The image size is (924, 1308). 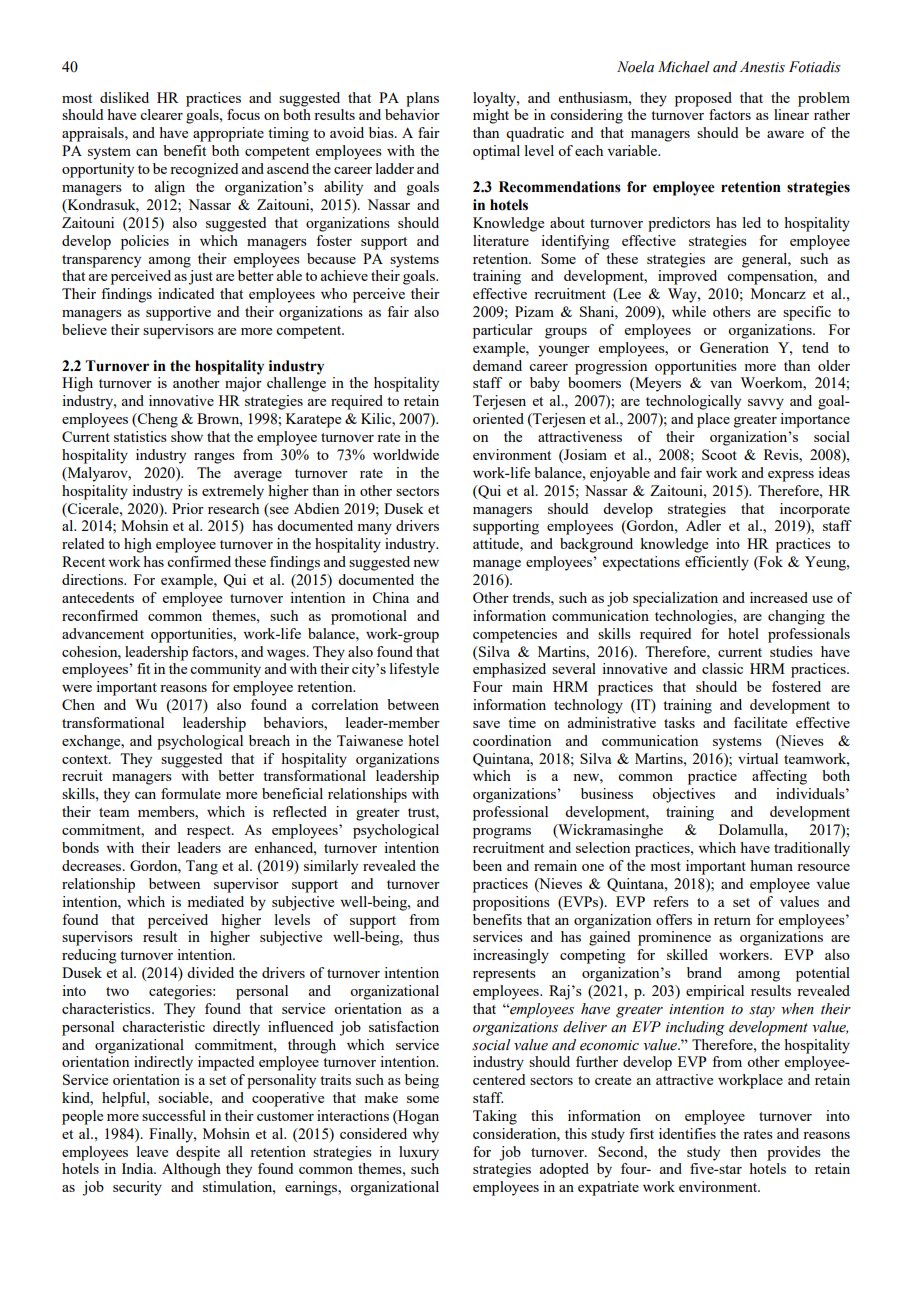 What do you see at coordinates (243, 384) in the page?
I see `major` at bounding box center [243, 384].
